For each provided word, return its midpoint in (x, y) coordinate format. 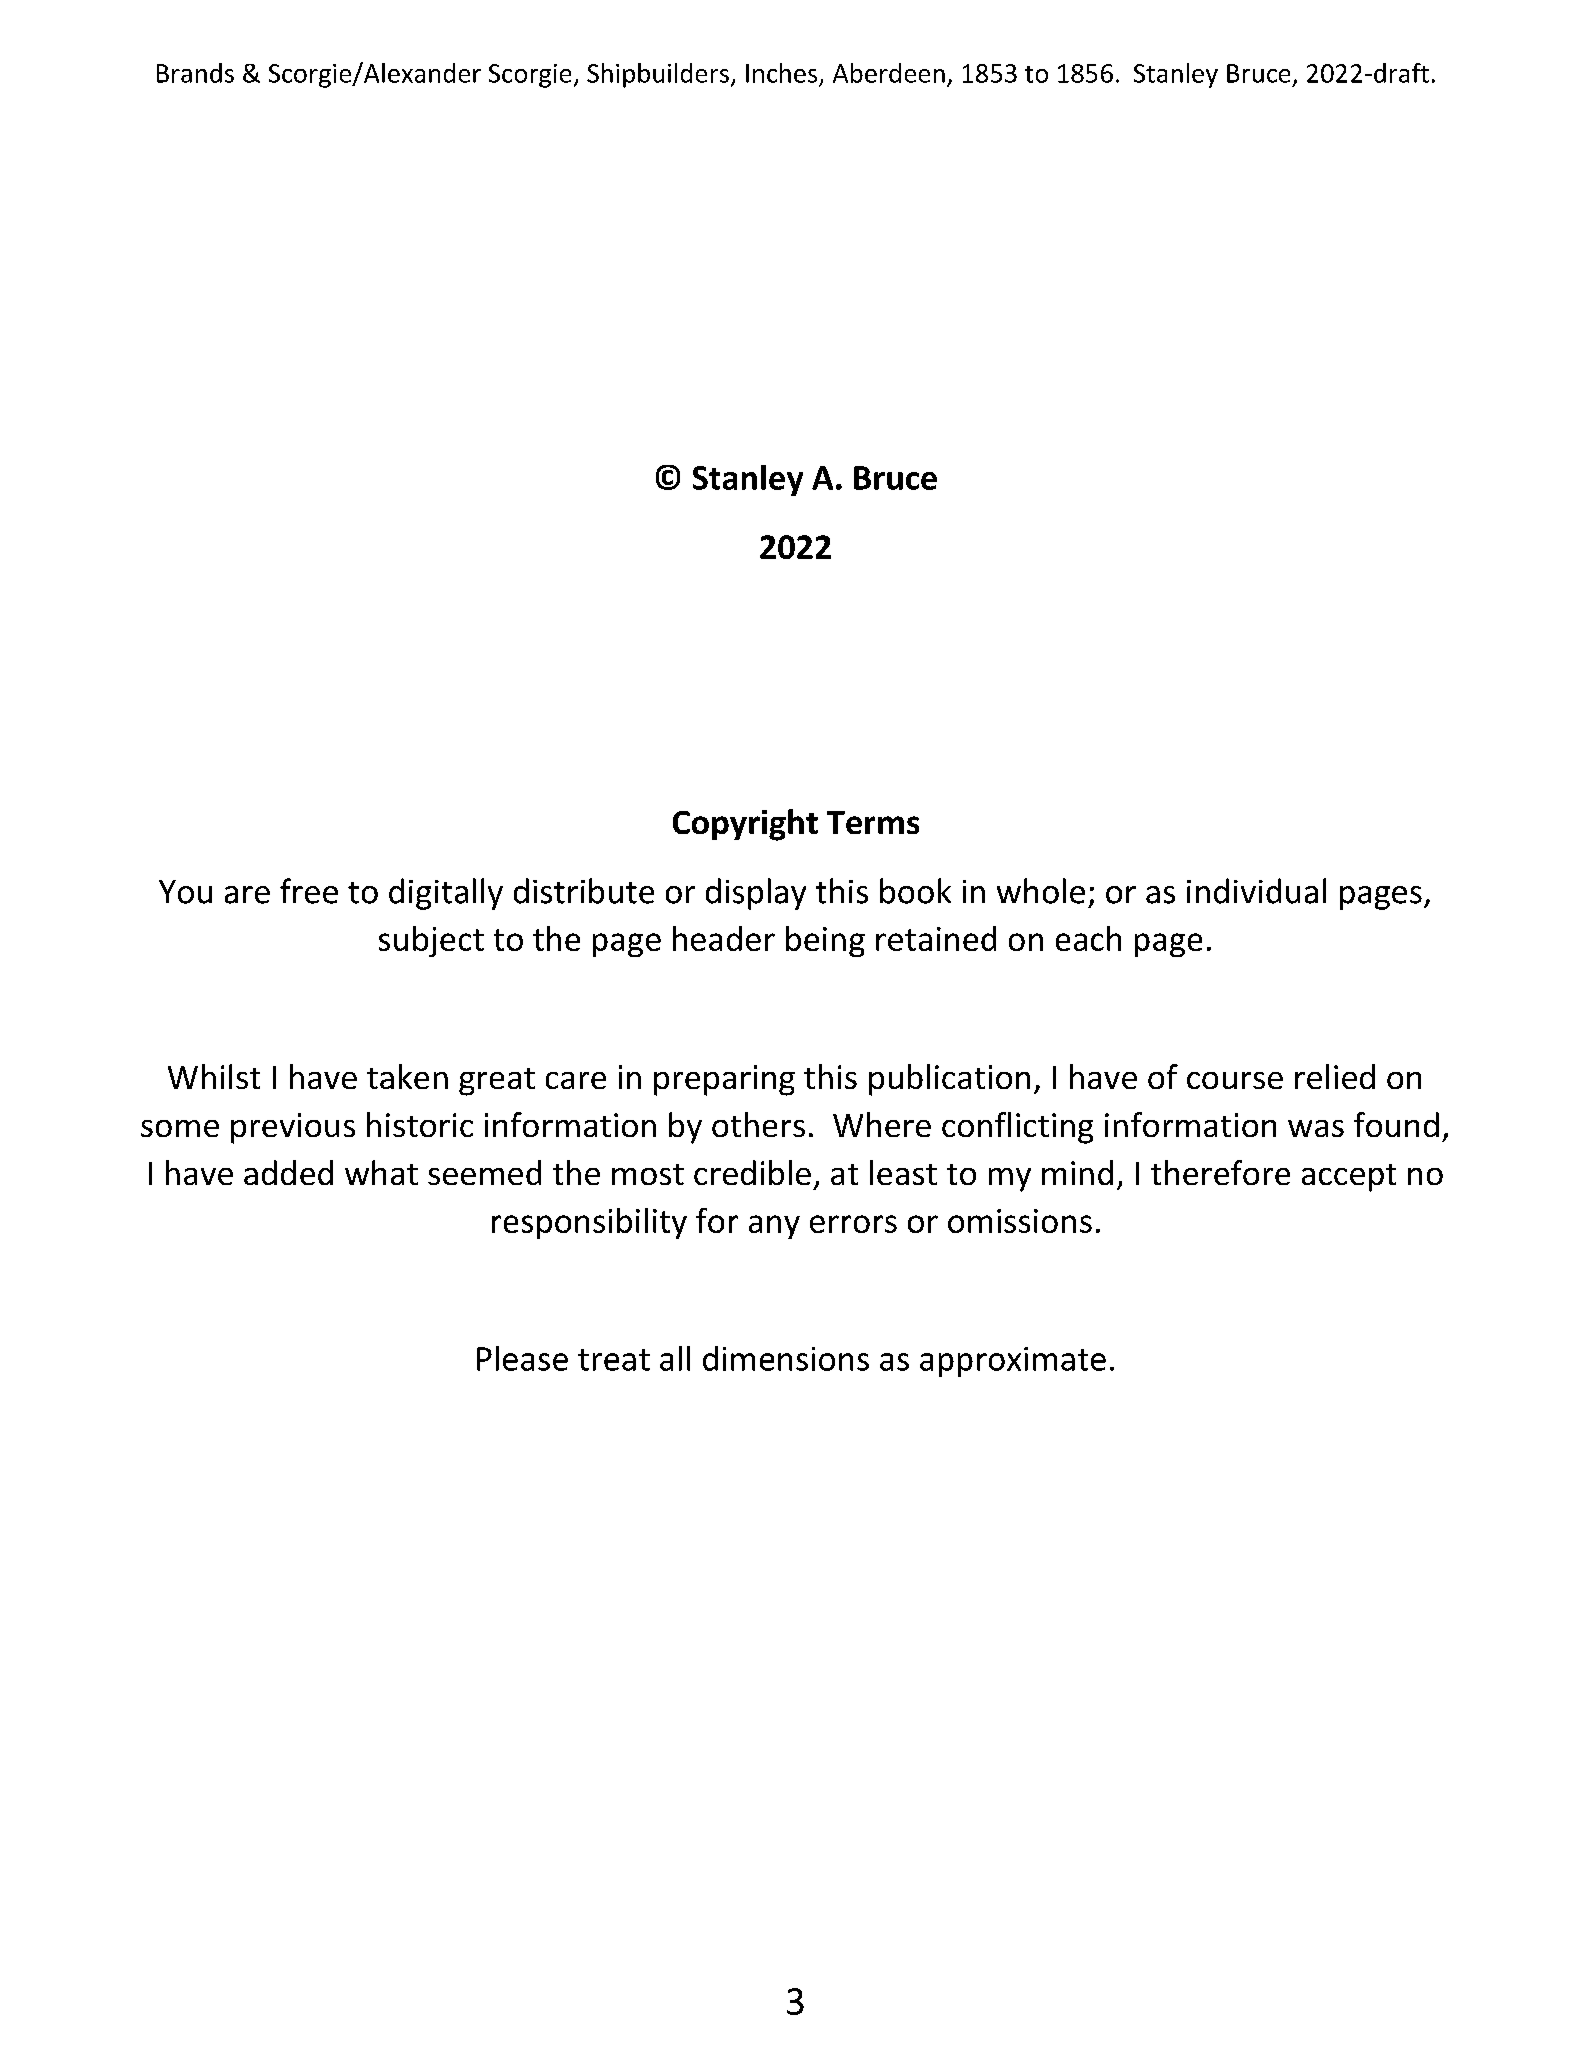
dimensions (786, 1358)
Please (522, 1358)
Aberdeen (889, 73)
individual (1256, 891)
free (309, 891)
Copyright (745, 825)
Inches (781, 73)
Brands (195, 73)
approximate (1013, 1362)
